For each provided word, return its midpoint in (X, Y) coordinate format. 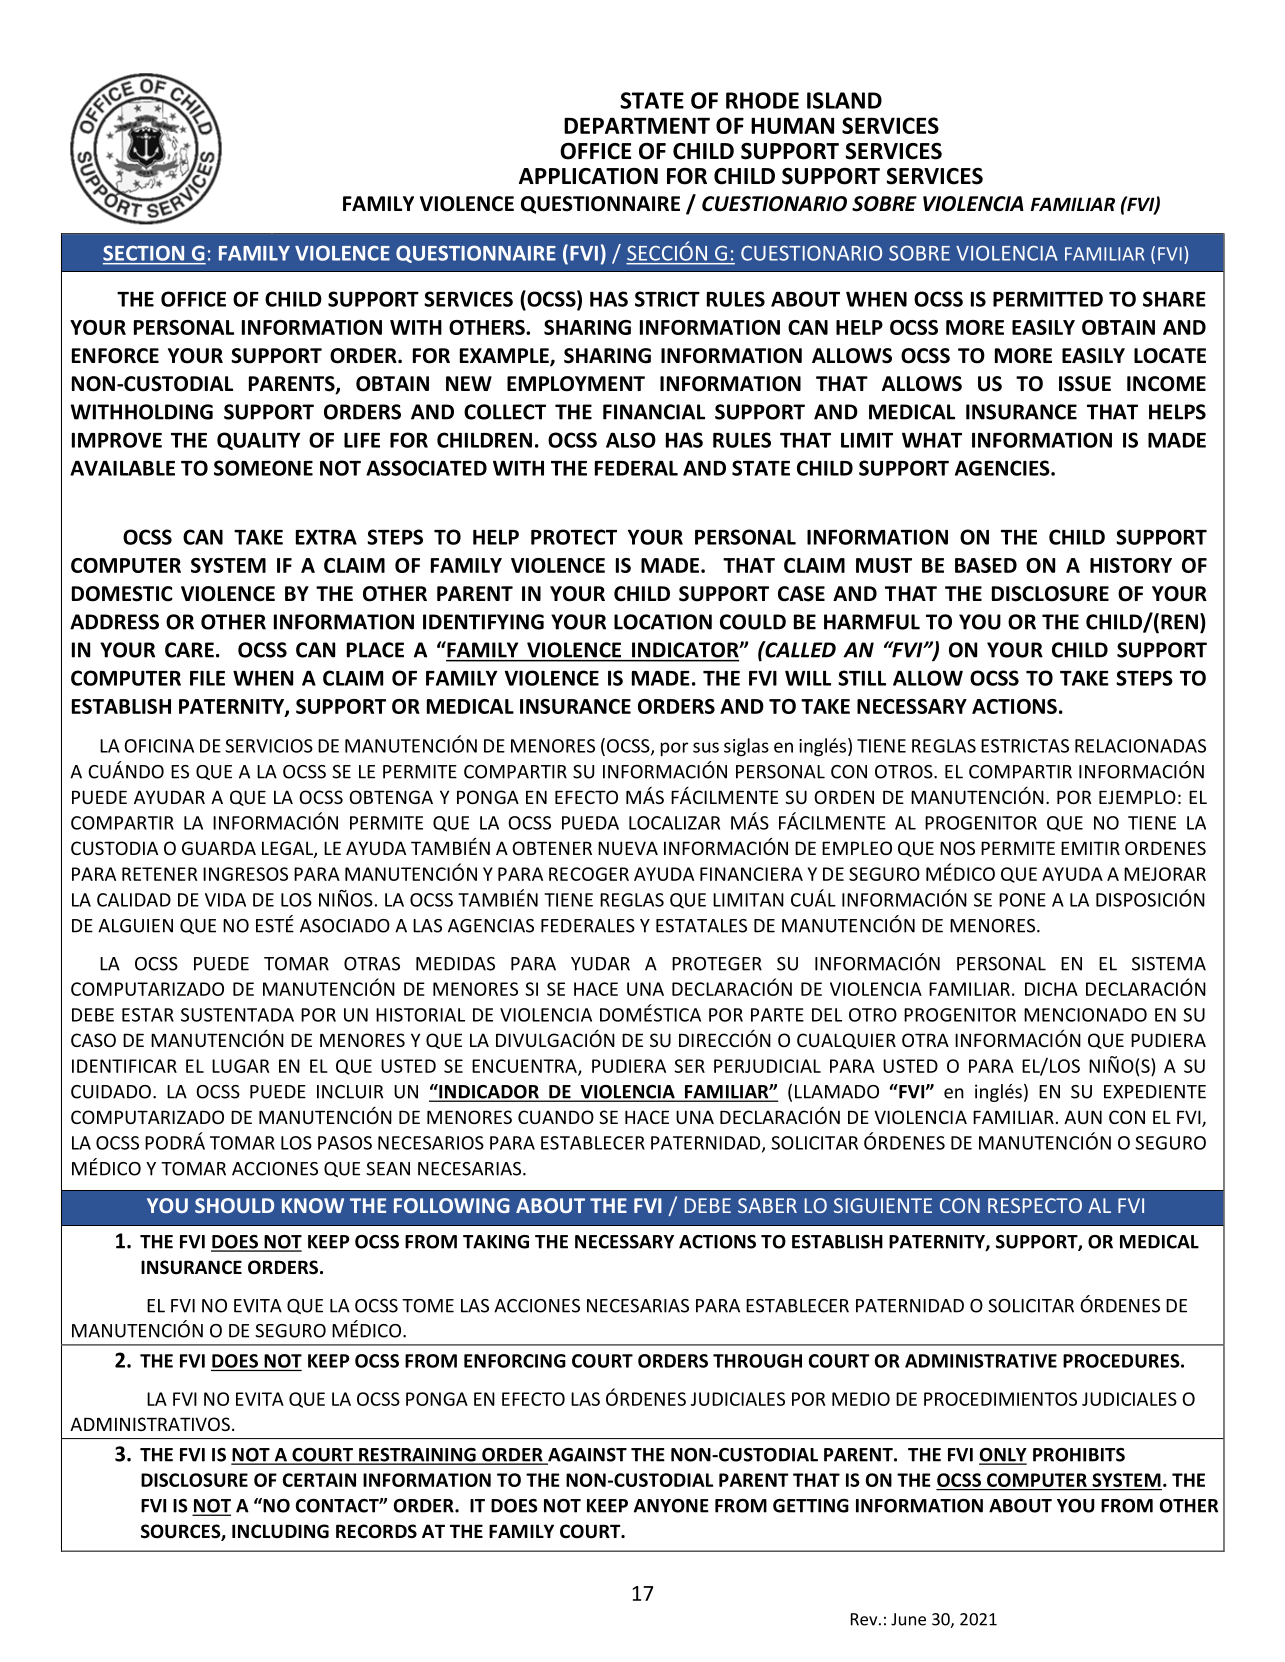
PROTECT (574, 537)
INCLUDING (280, 1531)
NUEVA (628, 848)
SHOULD (234, 1205)
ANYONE (671, 1506)
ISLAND (844, 100)
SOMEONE (263, 468)
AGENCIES (1003, 468)
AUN (1083, 1117)
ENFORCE (115, 356)
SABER (767, 1205)
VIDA (225, 900)
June (908, 1619)
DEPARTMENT (637, 125)
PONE (1022, 900)
